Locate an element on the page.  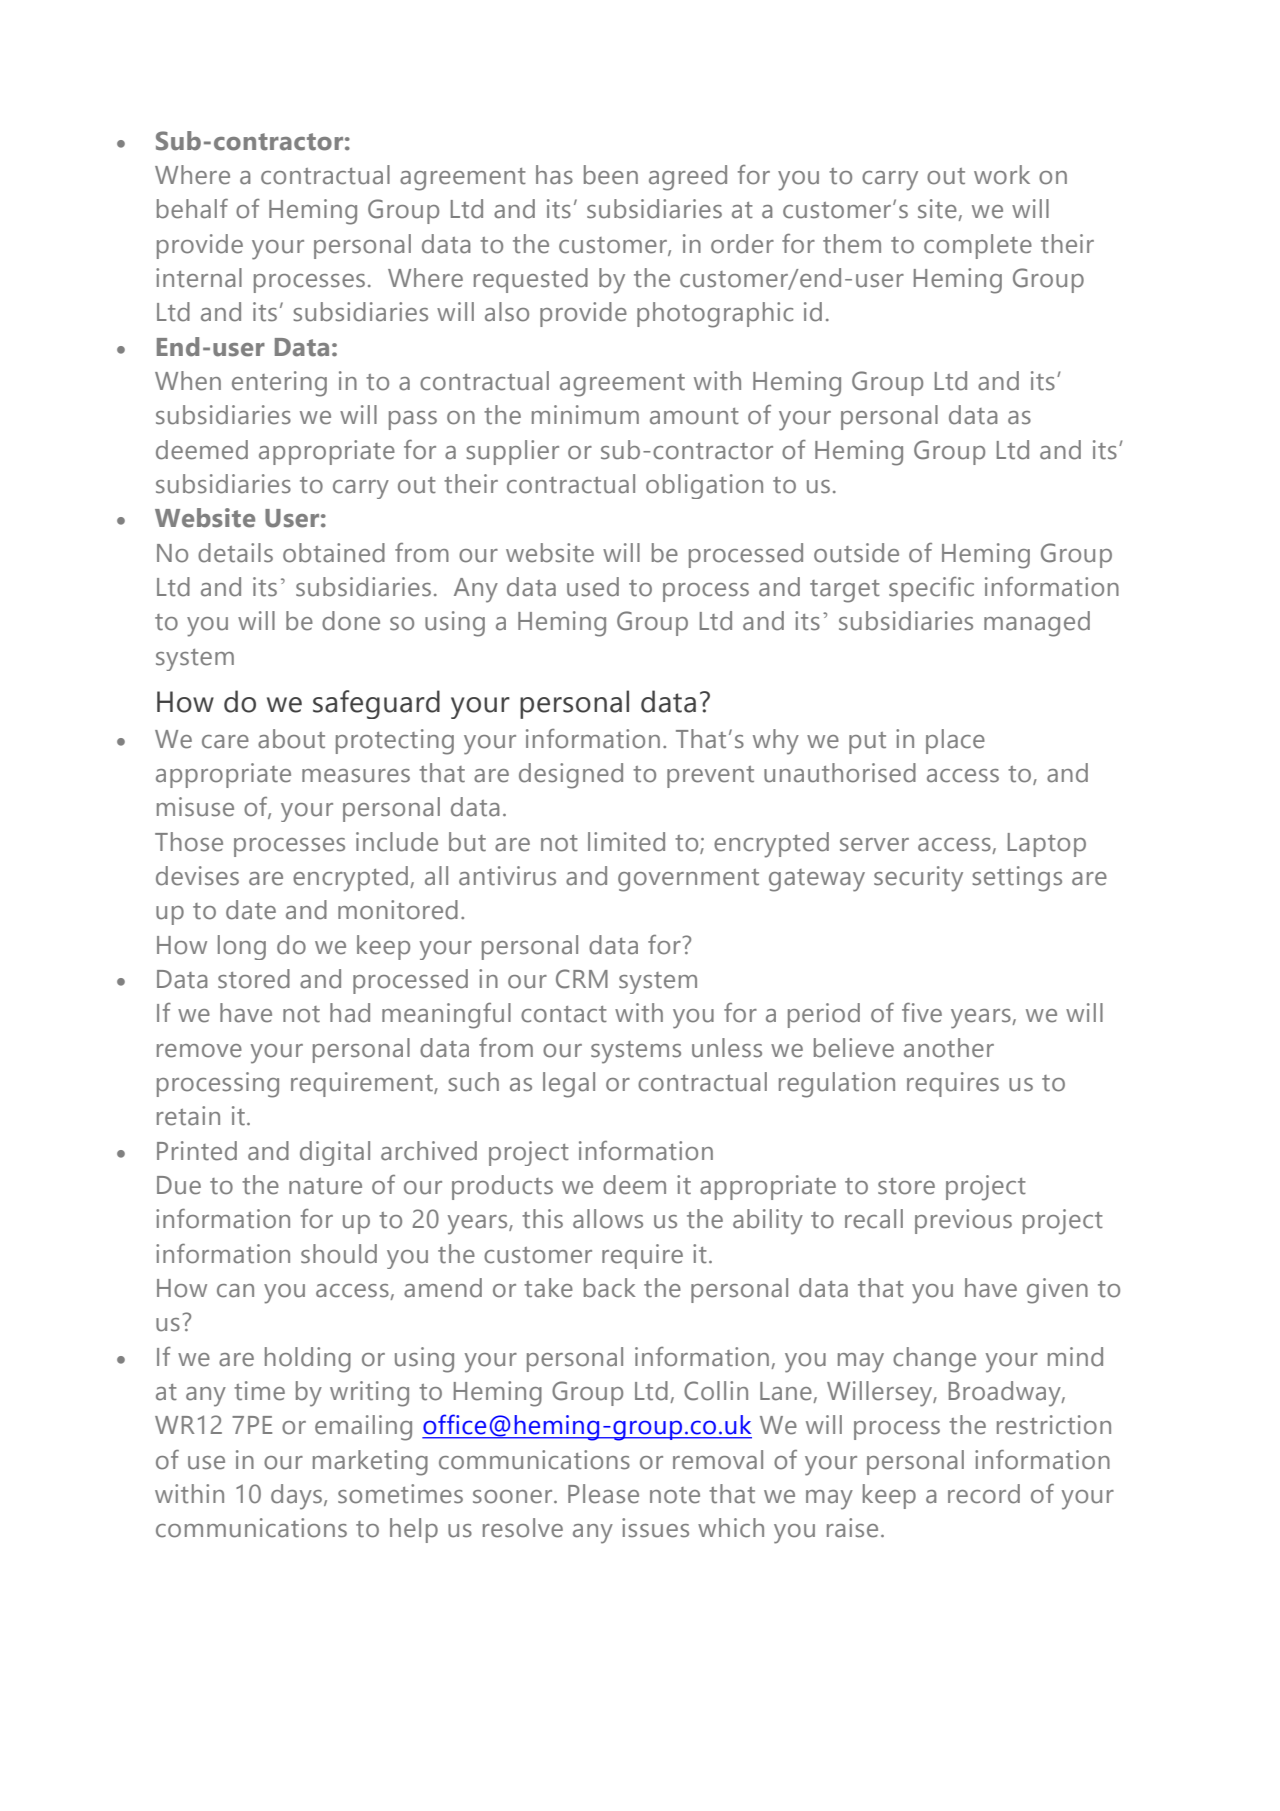
Please is located at coordinates (603, 1494).
